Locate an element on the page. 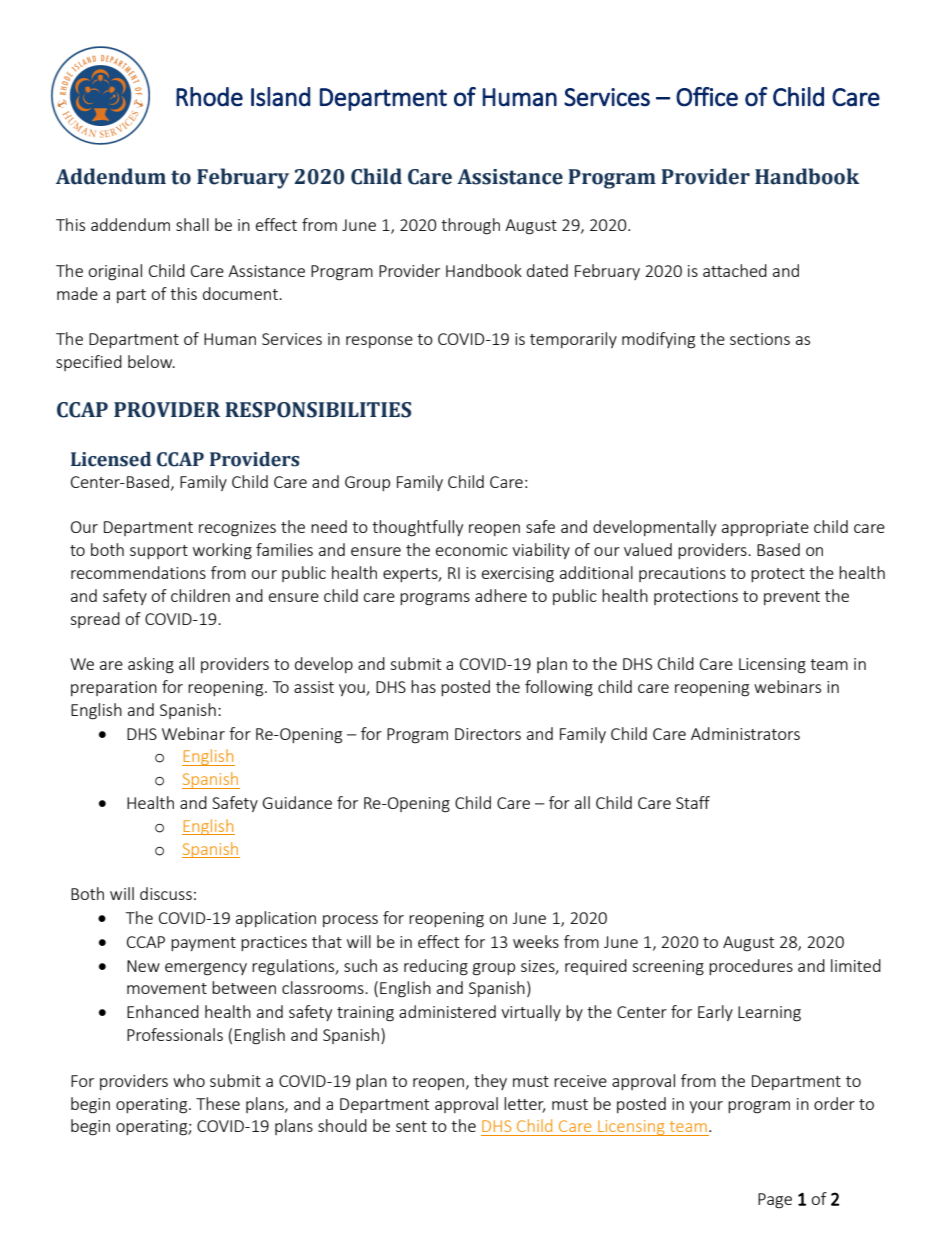 The image size is (952, 1233). through is located at coordinates (470, 226).
